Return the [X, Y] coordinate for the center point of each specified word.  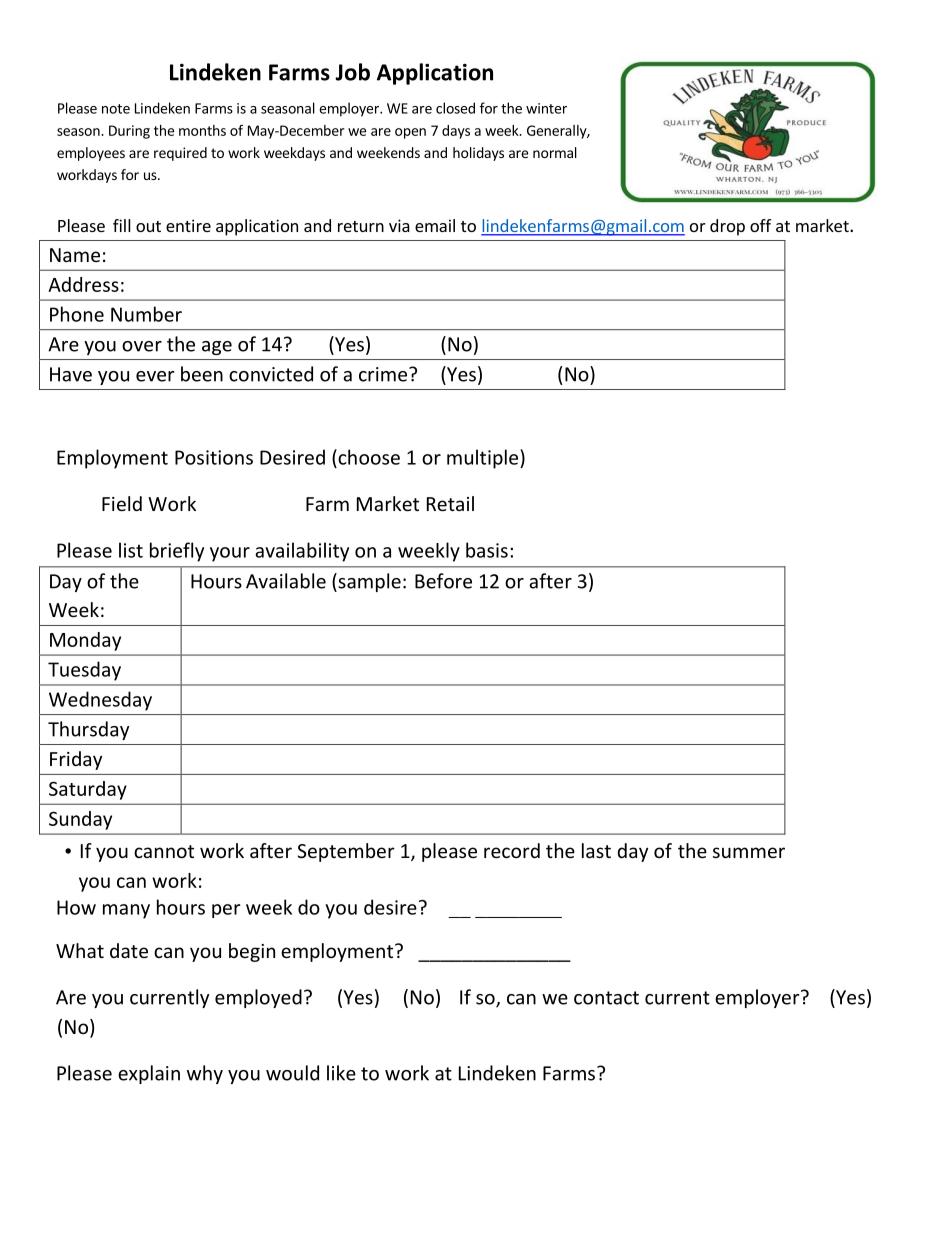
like [341, 1073]
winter [546, 108]
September [346, 852]
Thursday [88, 730]
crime [383, 374]
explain [149, 1074]
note [116, 109]
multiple [484, 459]
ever [155, 376]
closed [455, 108]
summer [749, 852]
